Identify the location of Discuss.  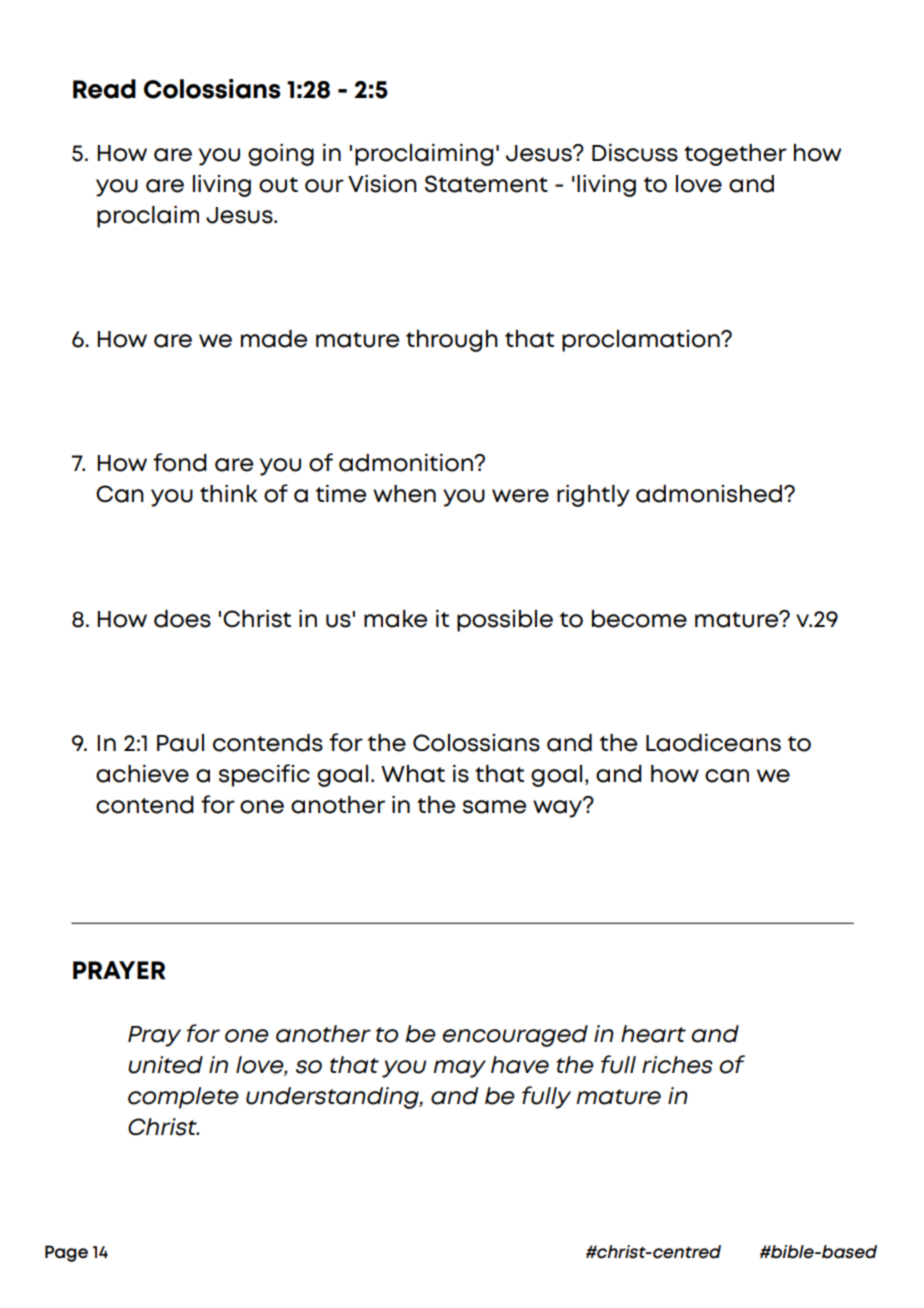
(635, 153).
